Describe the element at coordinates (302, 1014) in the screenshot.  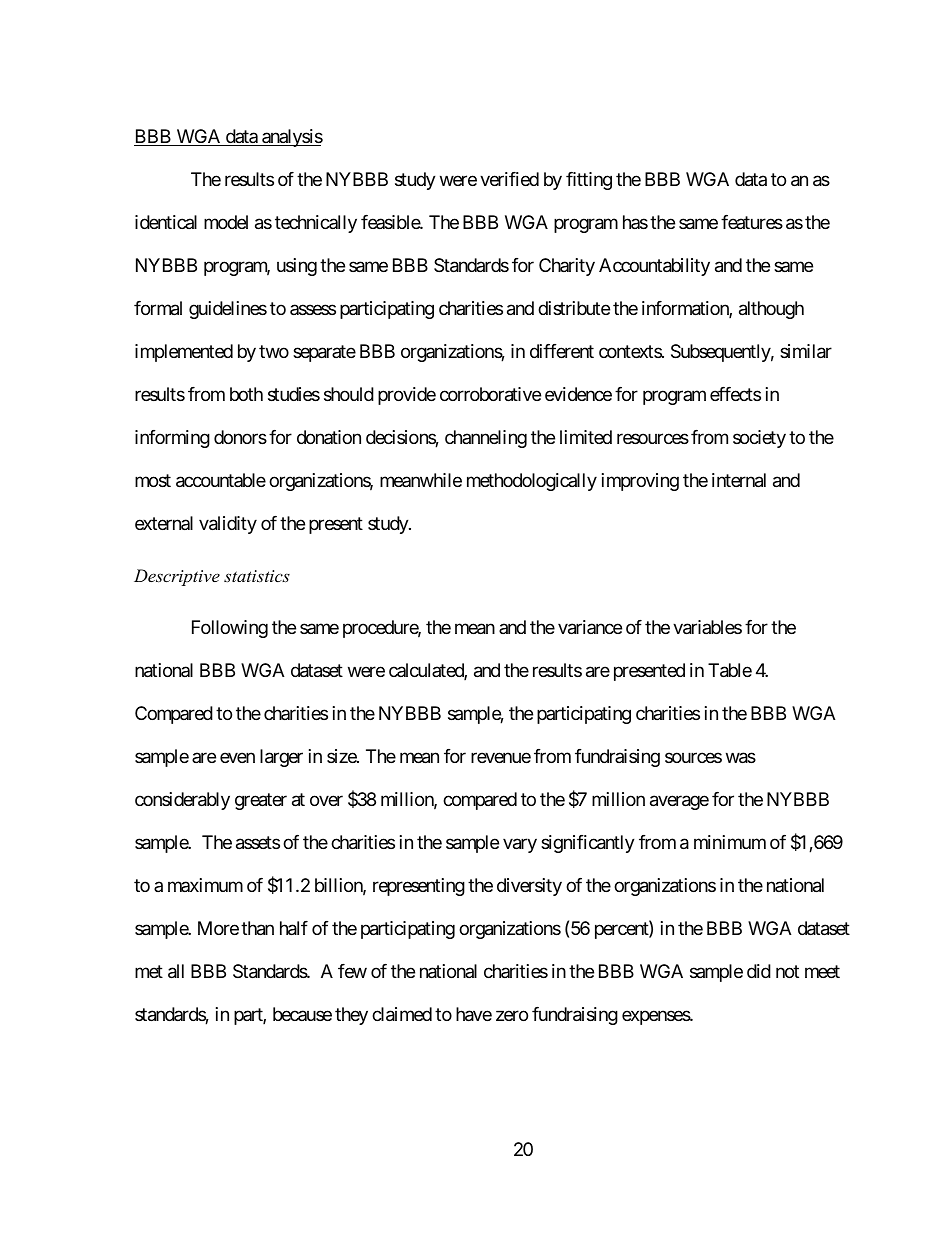
I see `because` at that location.
